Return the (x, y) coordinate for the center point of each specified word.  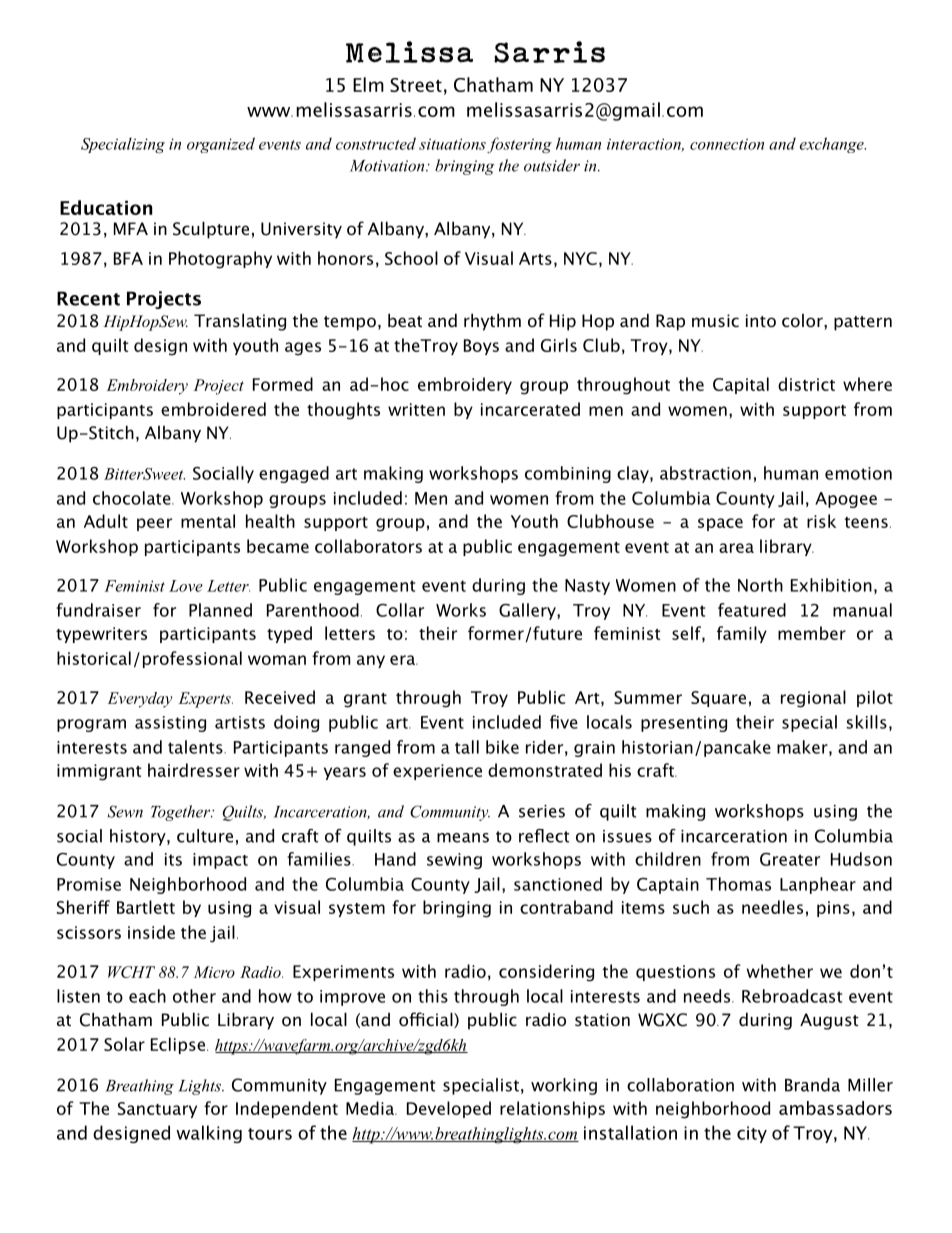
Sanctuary (157, 1110)
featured (752, 610)
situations (452, 144)
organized (221, 145)
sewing (454, 861)
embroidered (213, 409)
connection (727, 144)
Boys (481, 347)
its (173, 859)
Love (186, 586)
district (806, 384)
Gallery (528, 611)
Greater (790, 859)
